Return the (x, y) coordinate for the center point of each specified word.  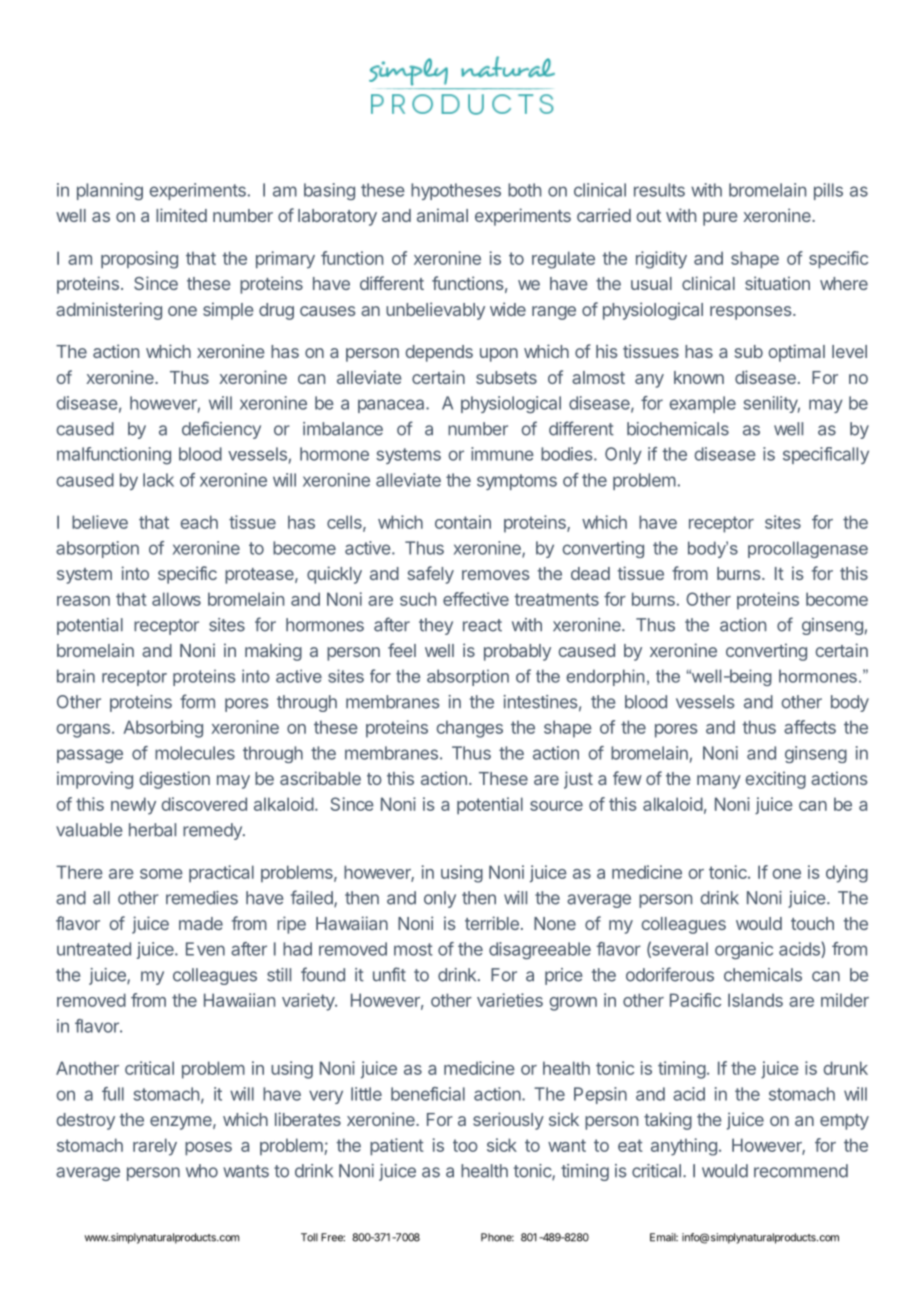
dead (590, 573)
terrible (492, 923)
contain (463, 522)
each (199, 522)
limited (181, 215)
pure (720, 219)
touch (812, 923)
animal (442, 215)
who (202, 1171)
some (161, 874)
